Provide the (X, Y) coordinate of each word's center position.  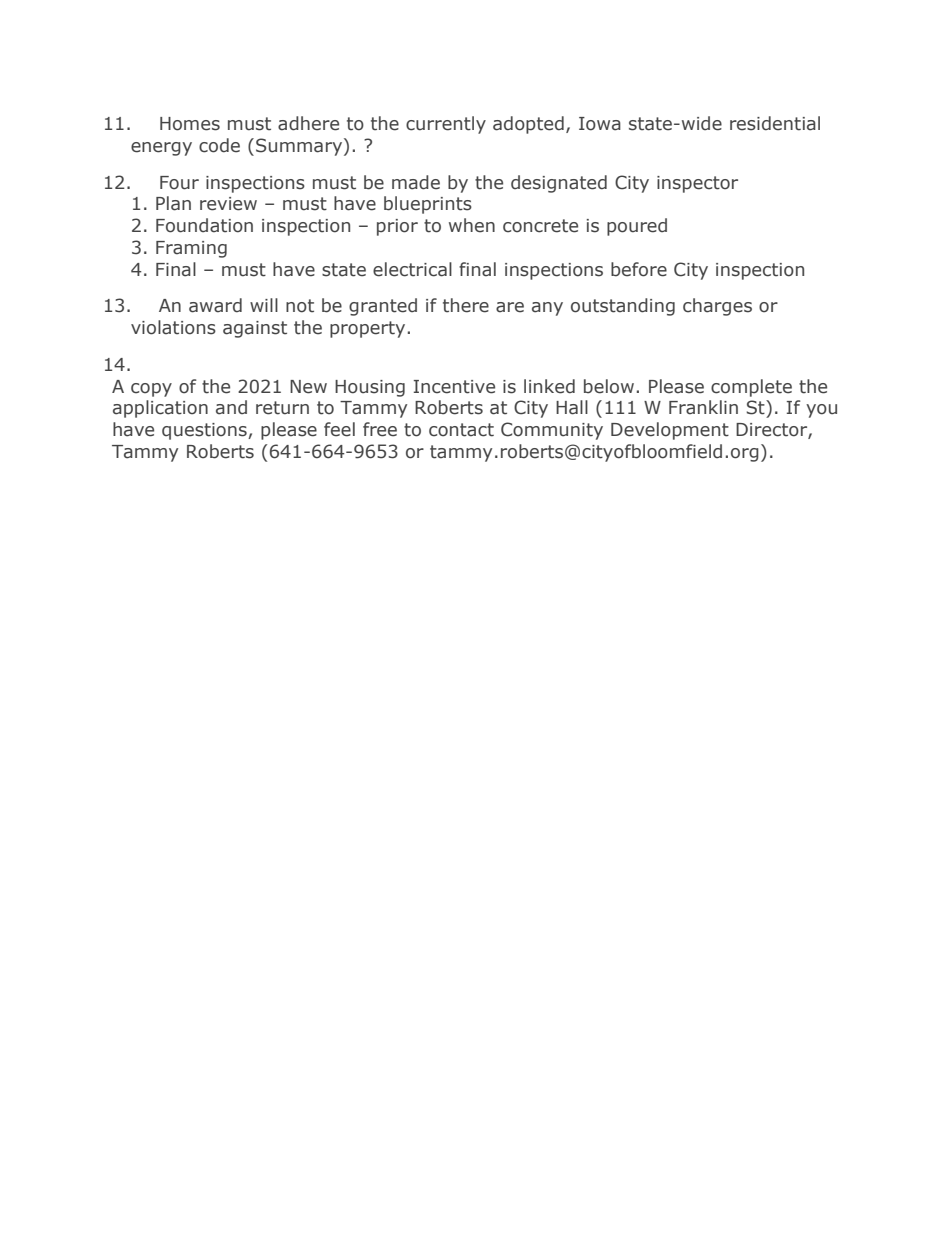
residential (775, 123)
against (255, 329)
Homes (190, 124)
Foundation (204, 225)
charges (717, 307)
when (472, 225)
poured (637, 227)
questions (205, 431)
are (510, 307)
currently (446, 125)
